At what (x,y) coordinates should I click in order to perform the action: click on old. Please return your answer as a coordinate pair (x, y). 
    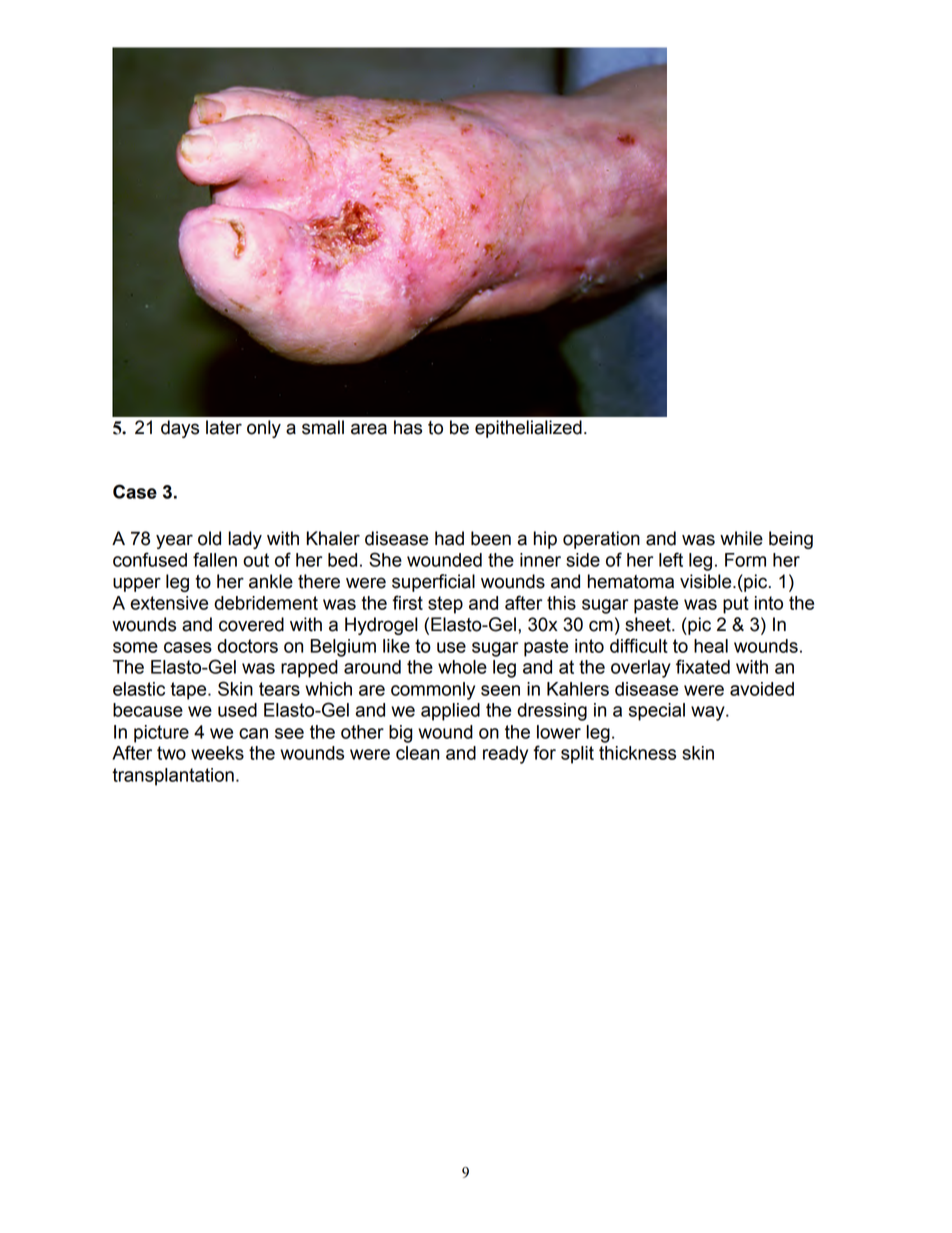
    Looking at the image, I should click on (209, 538).
